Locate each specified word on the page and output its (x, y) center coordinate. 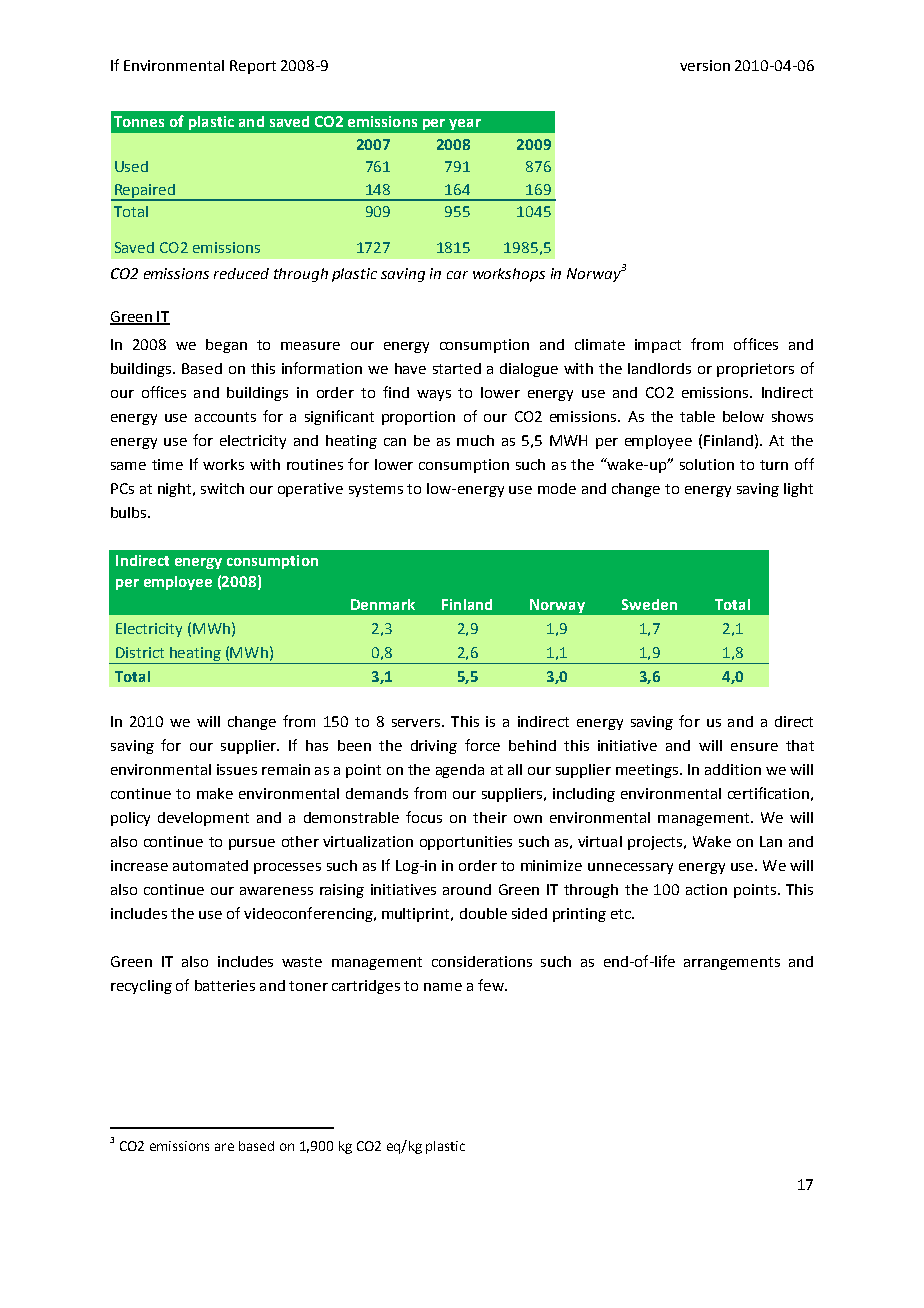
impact (658, 346)
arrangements (732, 963)
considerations (482, 961)
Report (253, 67)
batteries (225, 985)
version (705, 65)
